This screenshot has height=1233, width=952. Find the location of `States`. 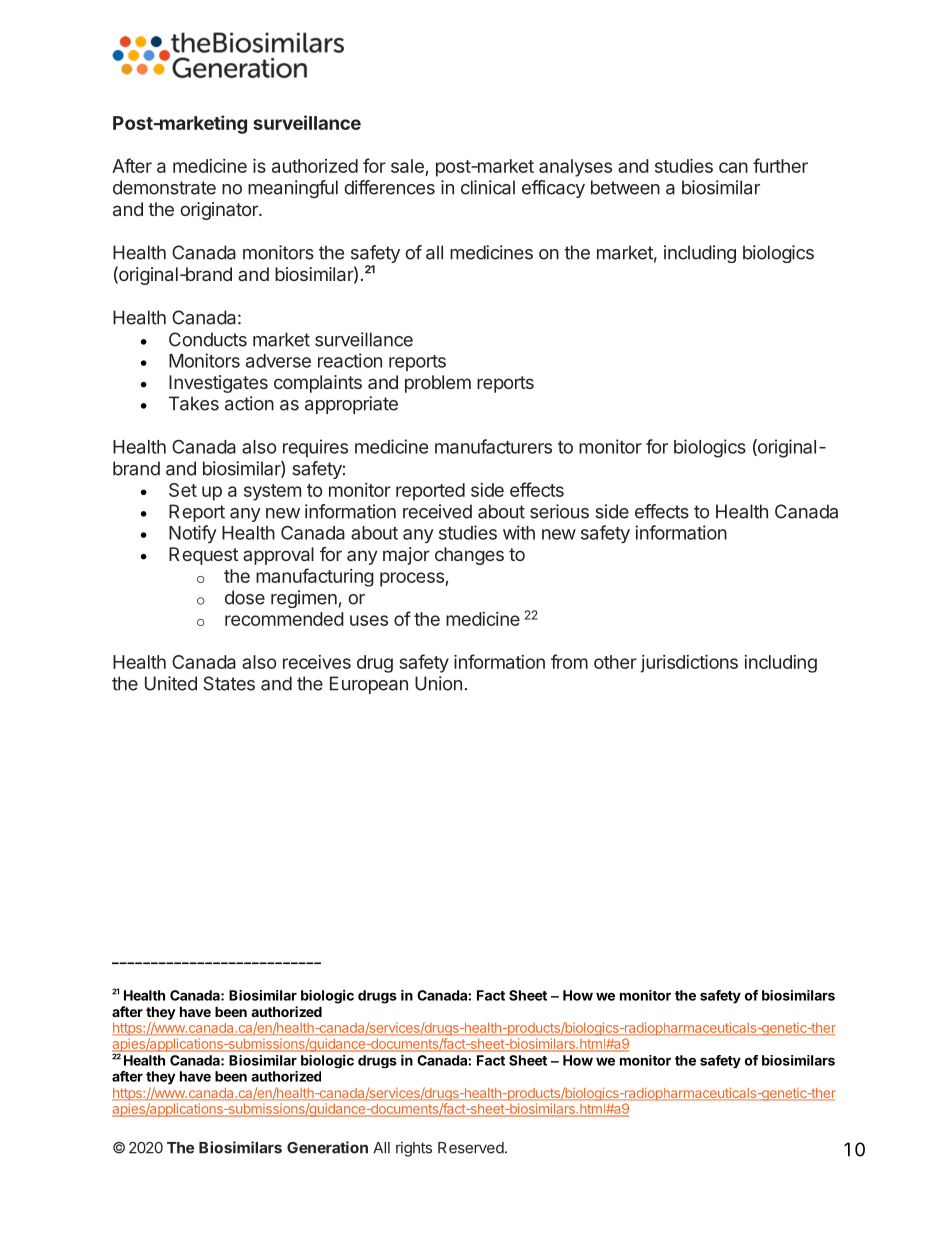

States is located at coordinates (229, 683).
